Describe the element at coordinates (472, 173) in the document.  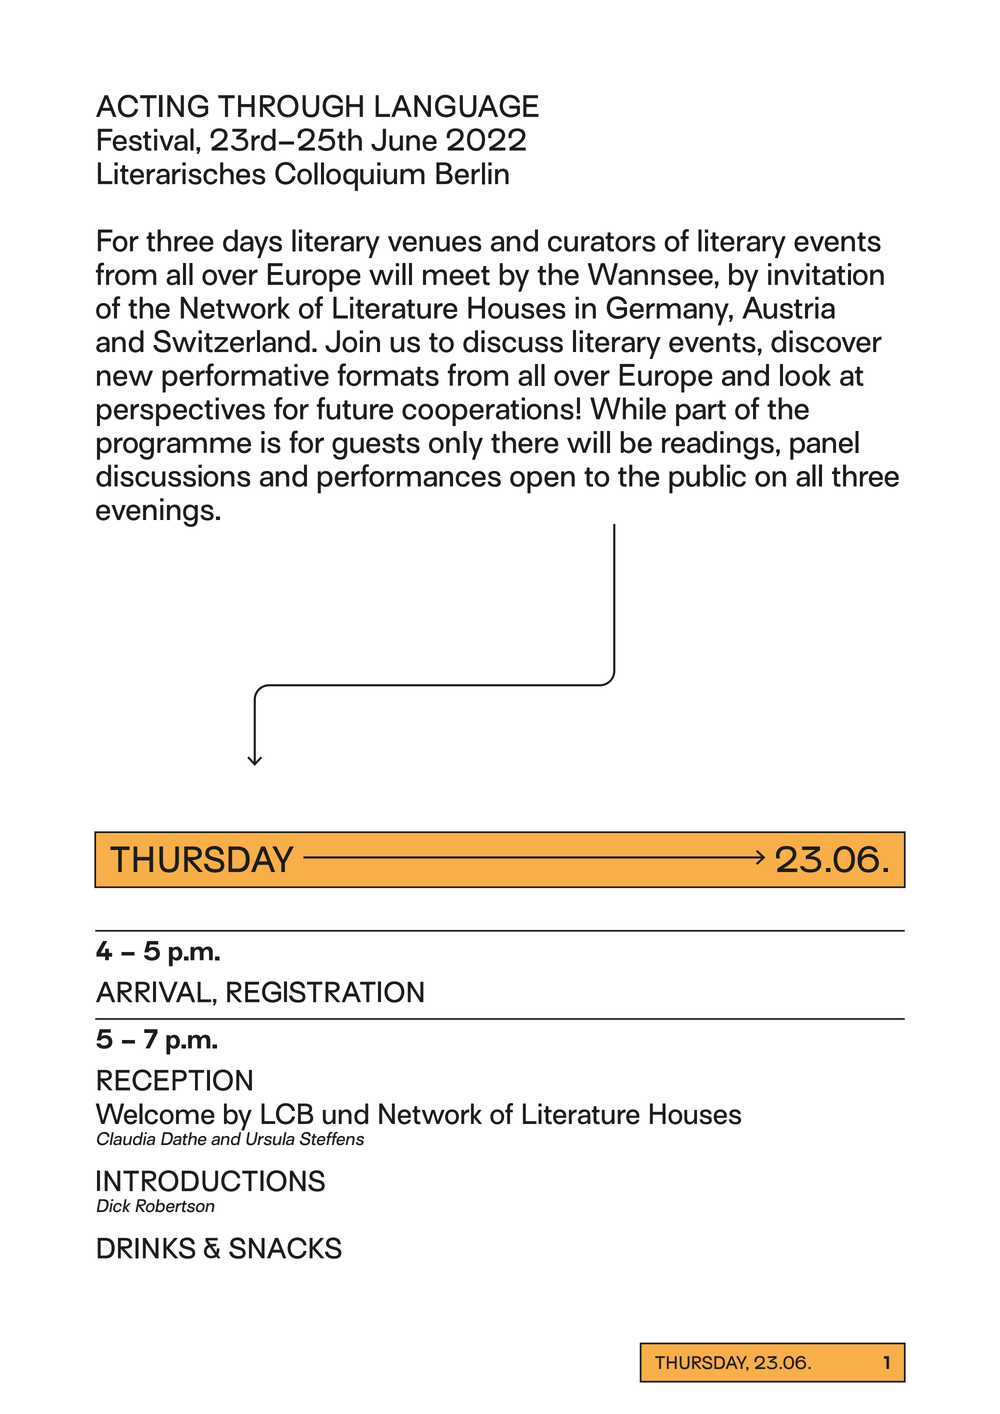
I see `Berlin` at that location.
